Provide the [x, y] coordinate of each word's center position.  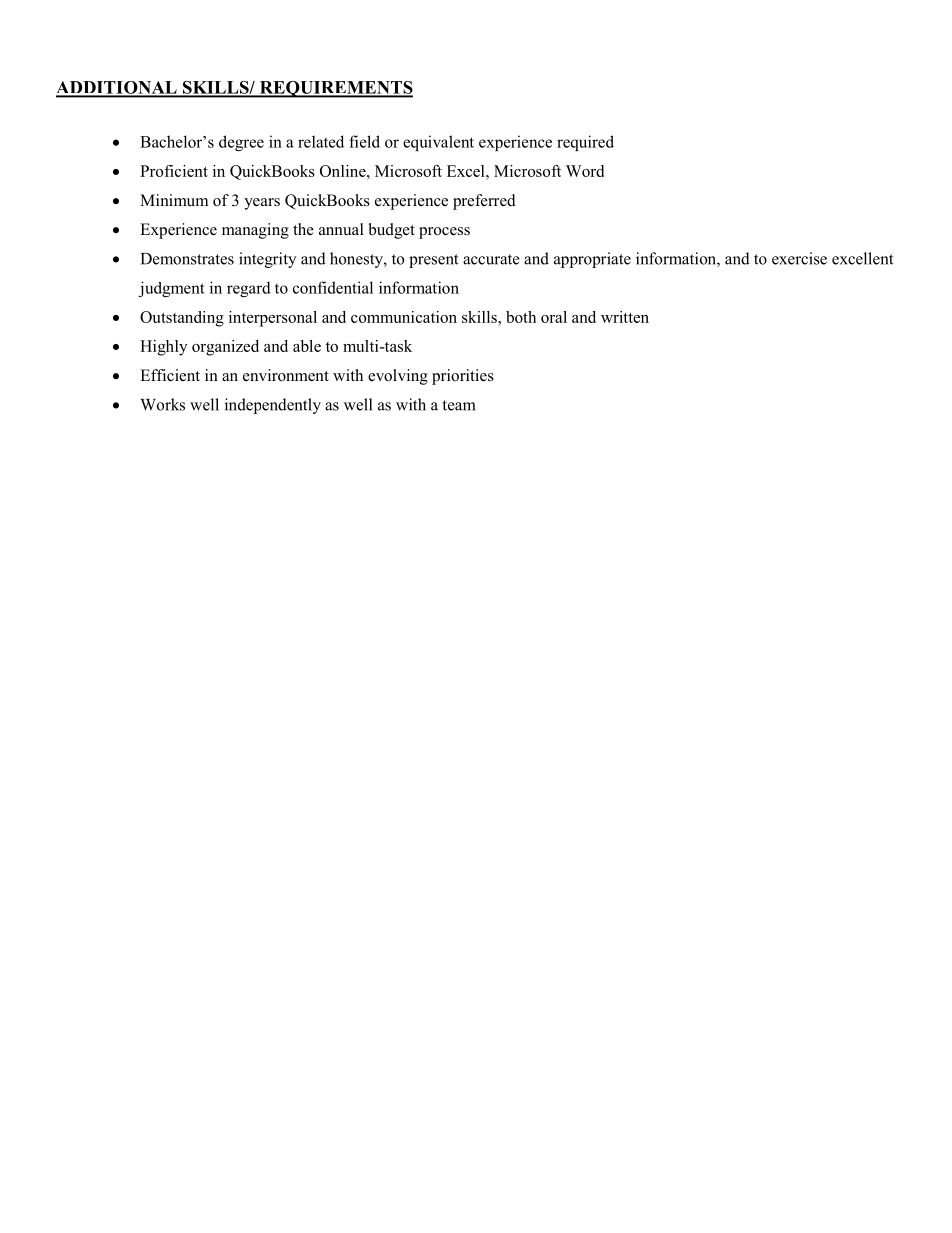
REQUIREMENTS [335, 89]
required [585, 143]
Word [585, 171]
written [625, 317]
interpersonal [273, 319]
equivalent [438, 143]
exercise [799, 258]
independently [273, 406]
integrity [267, 260]
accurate [491, 259]
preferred [484, 202]
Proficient [174, 171]
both [521, 317]
